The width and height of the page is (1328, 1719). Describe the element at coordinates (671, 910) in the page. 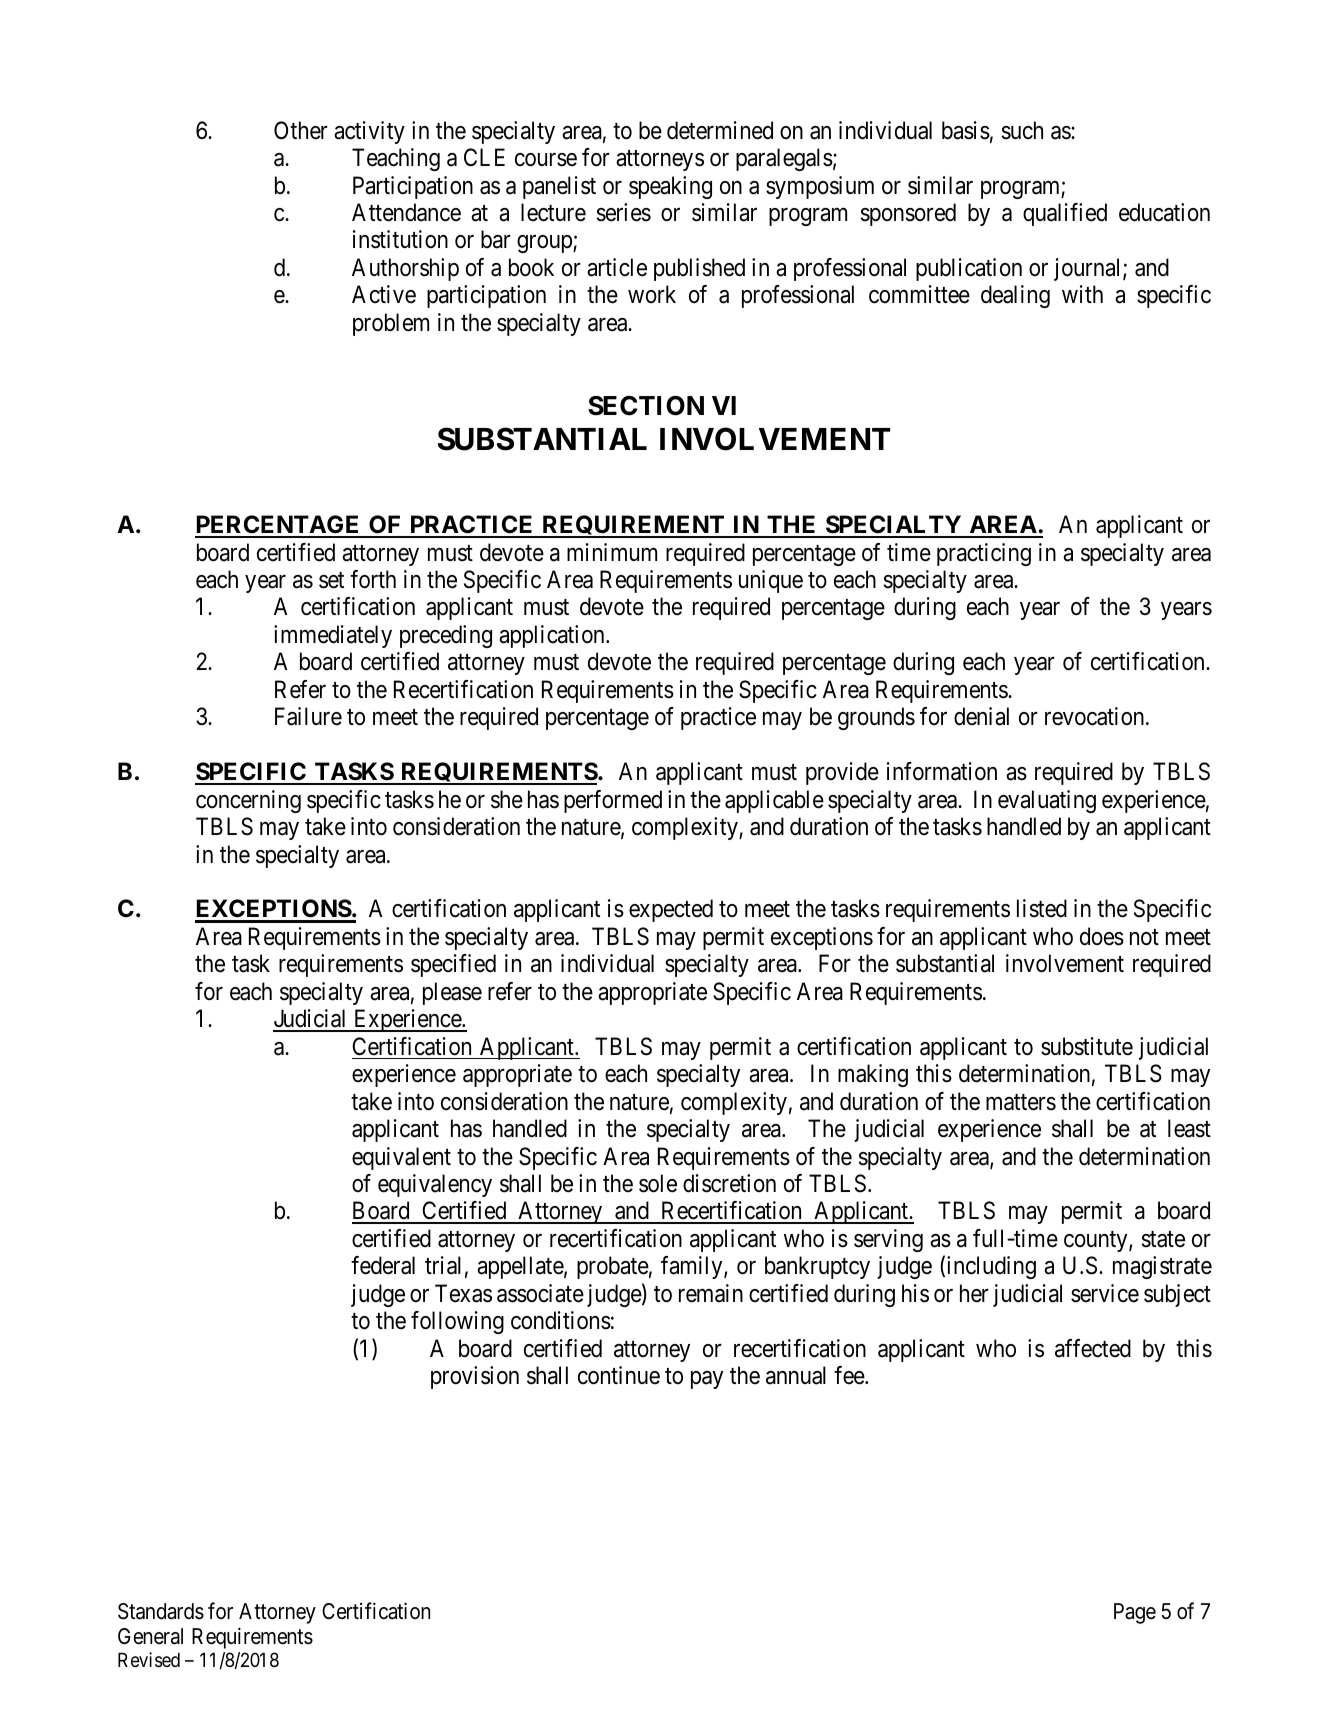

I see `expected` at that location.
